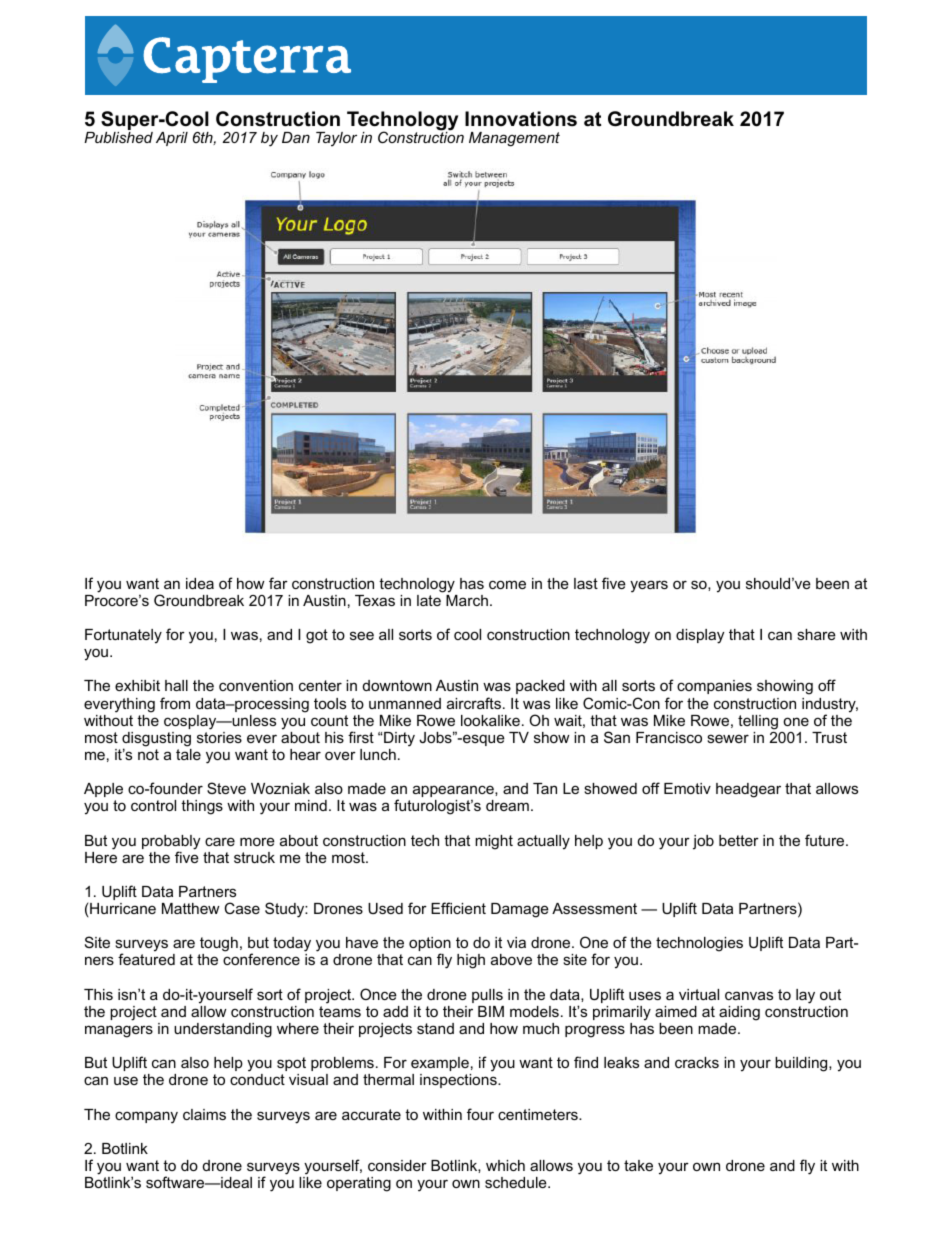 The image size is (952, 1233). Describe the element at coordinates (514, 139) in the screenshot. I see `Management` at that location.
